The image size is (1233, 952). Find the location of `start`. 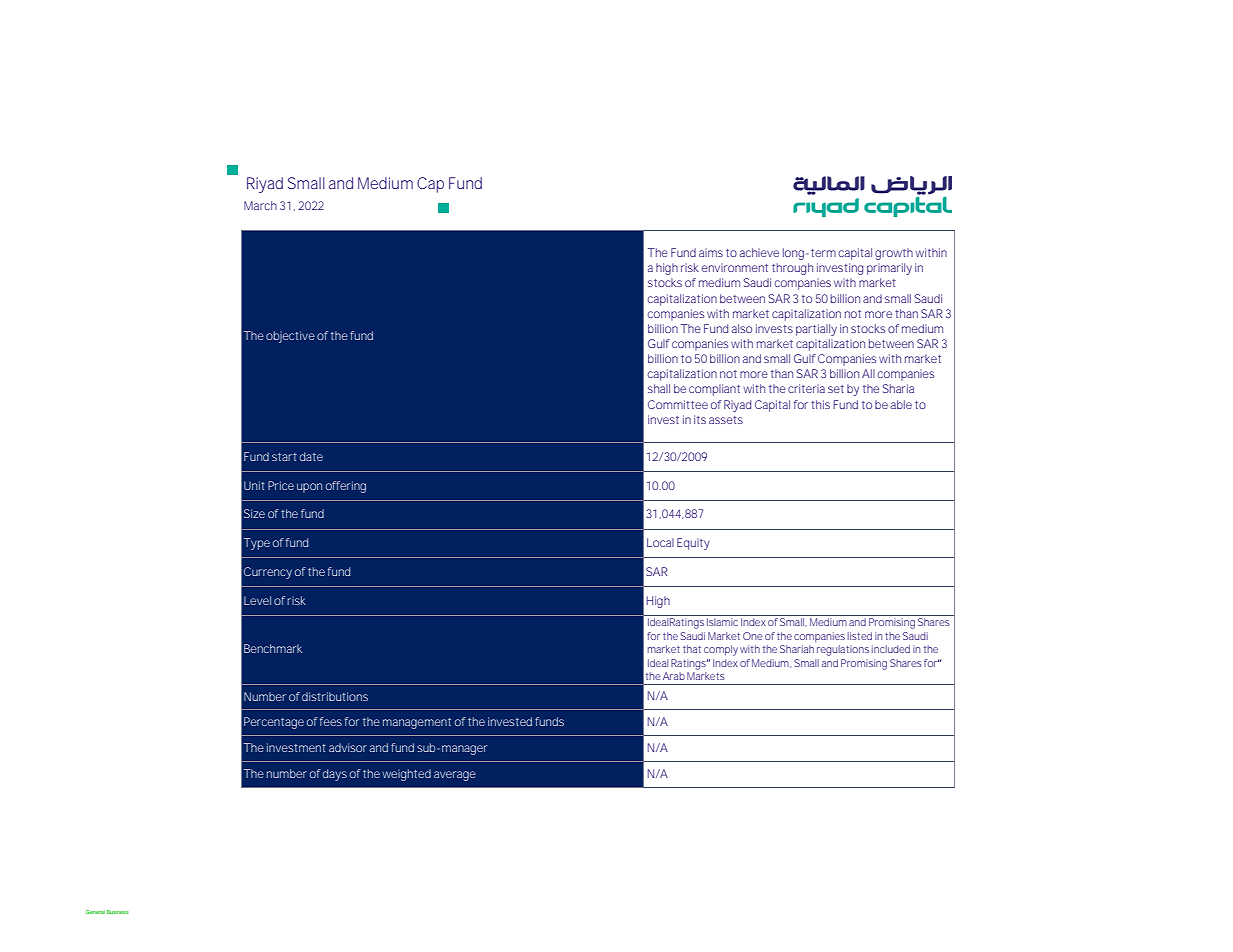

start is located at coordinates (284, 457).
